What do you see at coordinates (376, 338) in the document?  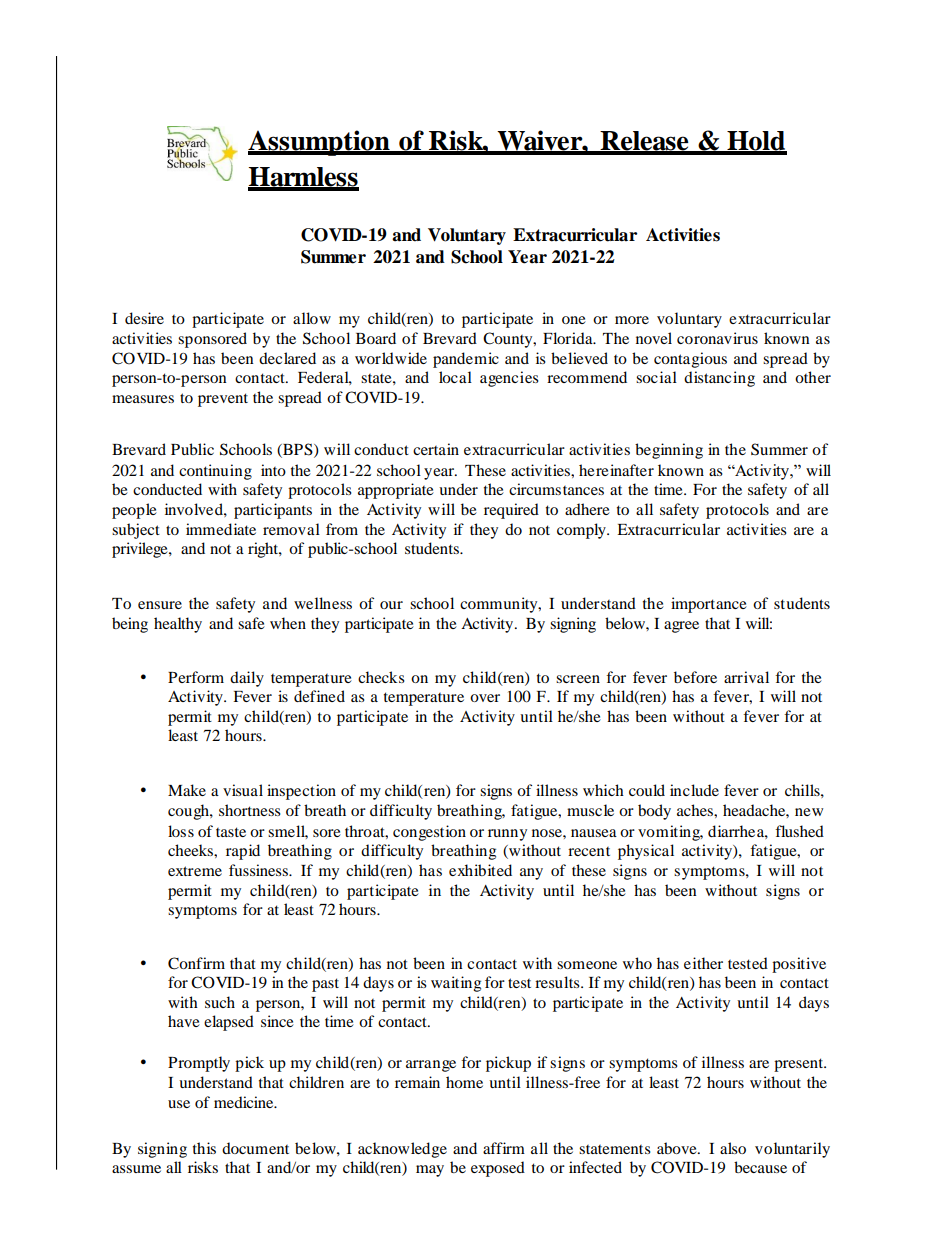 I see `Board` at bounding box center [376, 338].
